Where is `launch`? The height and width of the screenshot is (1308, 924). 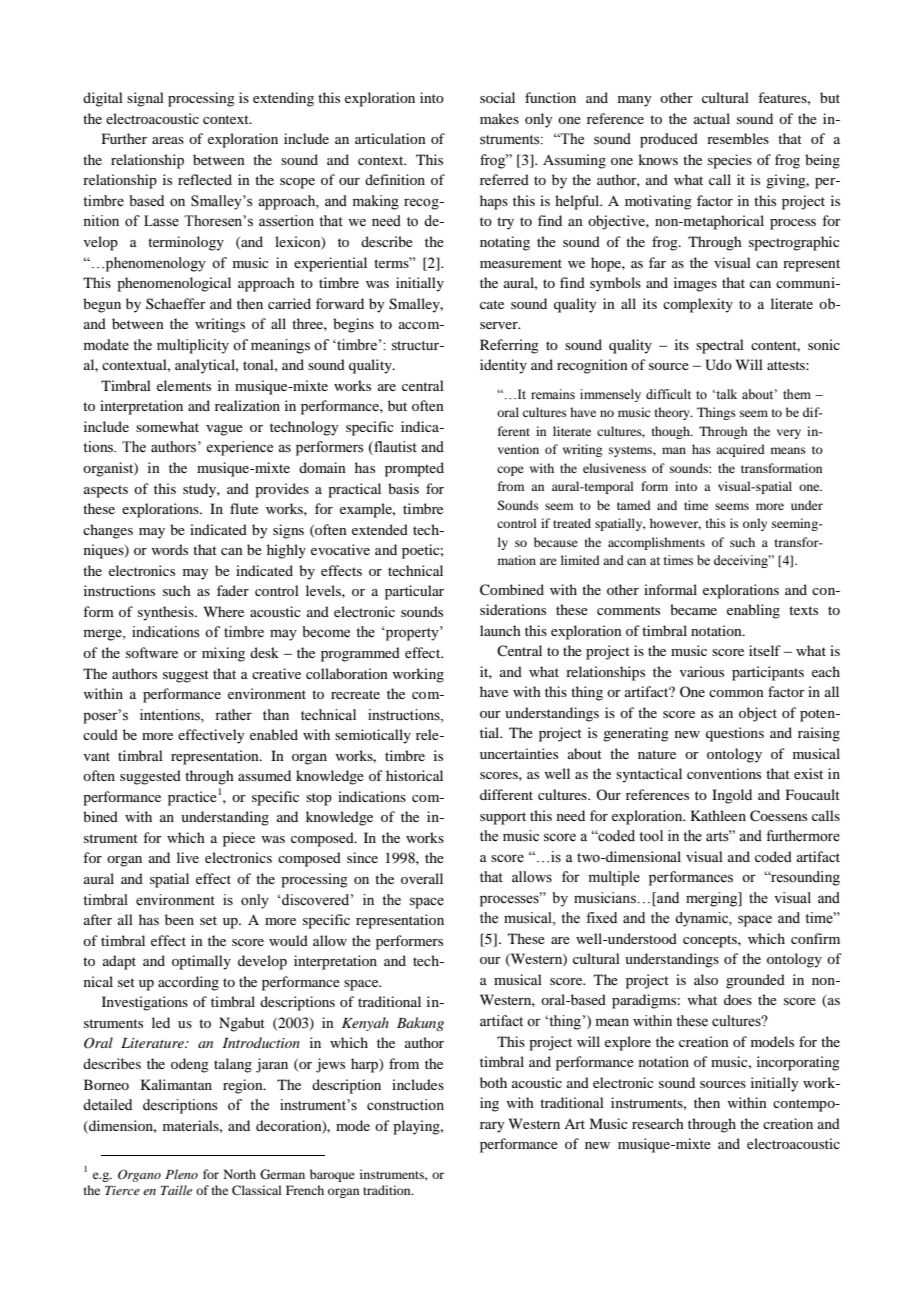 launch is located at coordinates (500, 630).
